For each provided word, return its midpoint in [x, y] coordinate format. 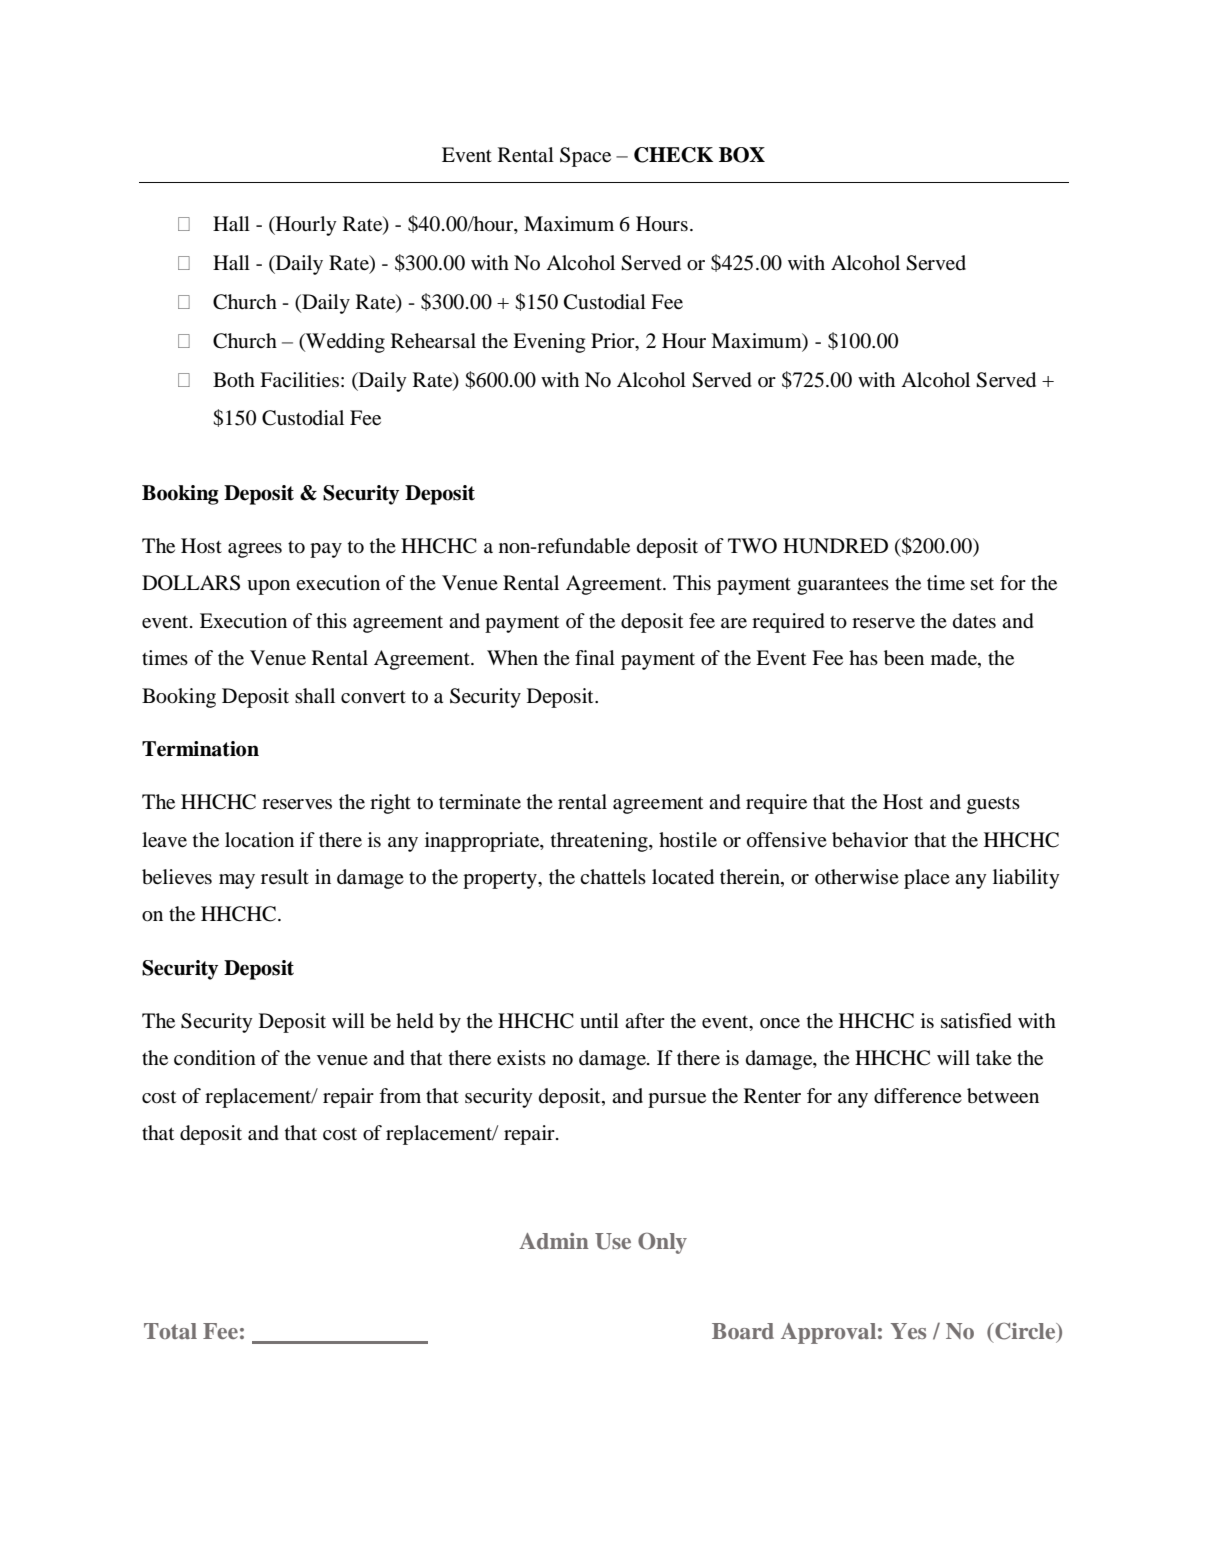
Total [170, 1331]
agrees [255, 550]
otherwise [857, 876]
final [595, 657]
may [237, 881]
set [982, 584]
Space [585, 157]
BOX [742, 155]
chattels [613, 877]
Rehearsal [433, 340]
